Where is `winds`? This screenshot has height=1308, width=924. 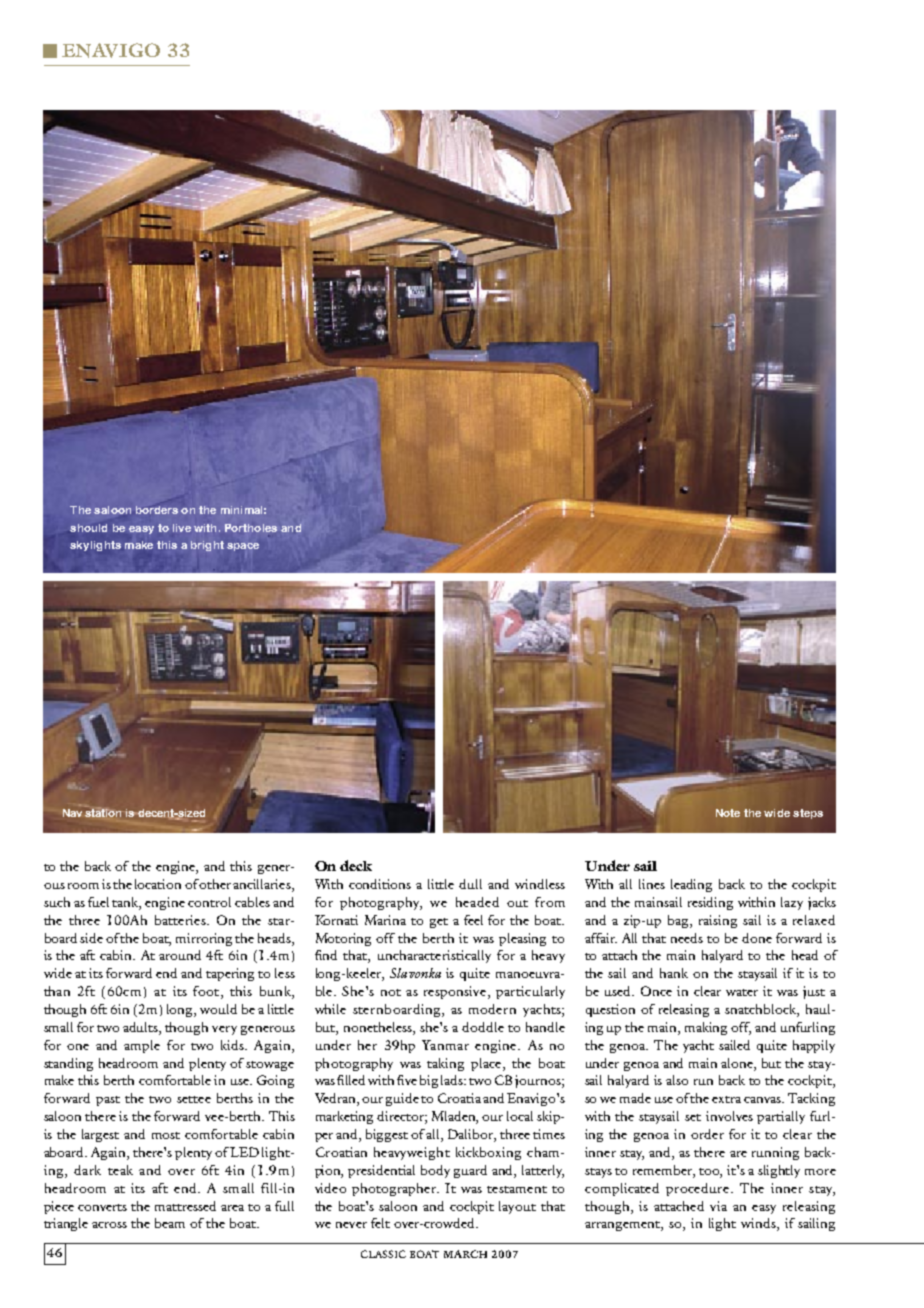 winds is located at coordinates (759, 1224).
